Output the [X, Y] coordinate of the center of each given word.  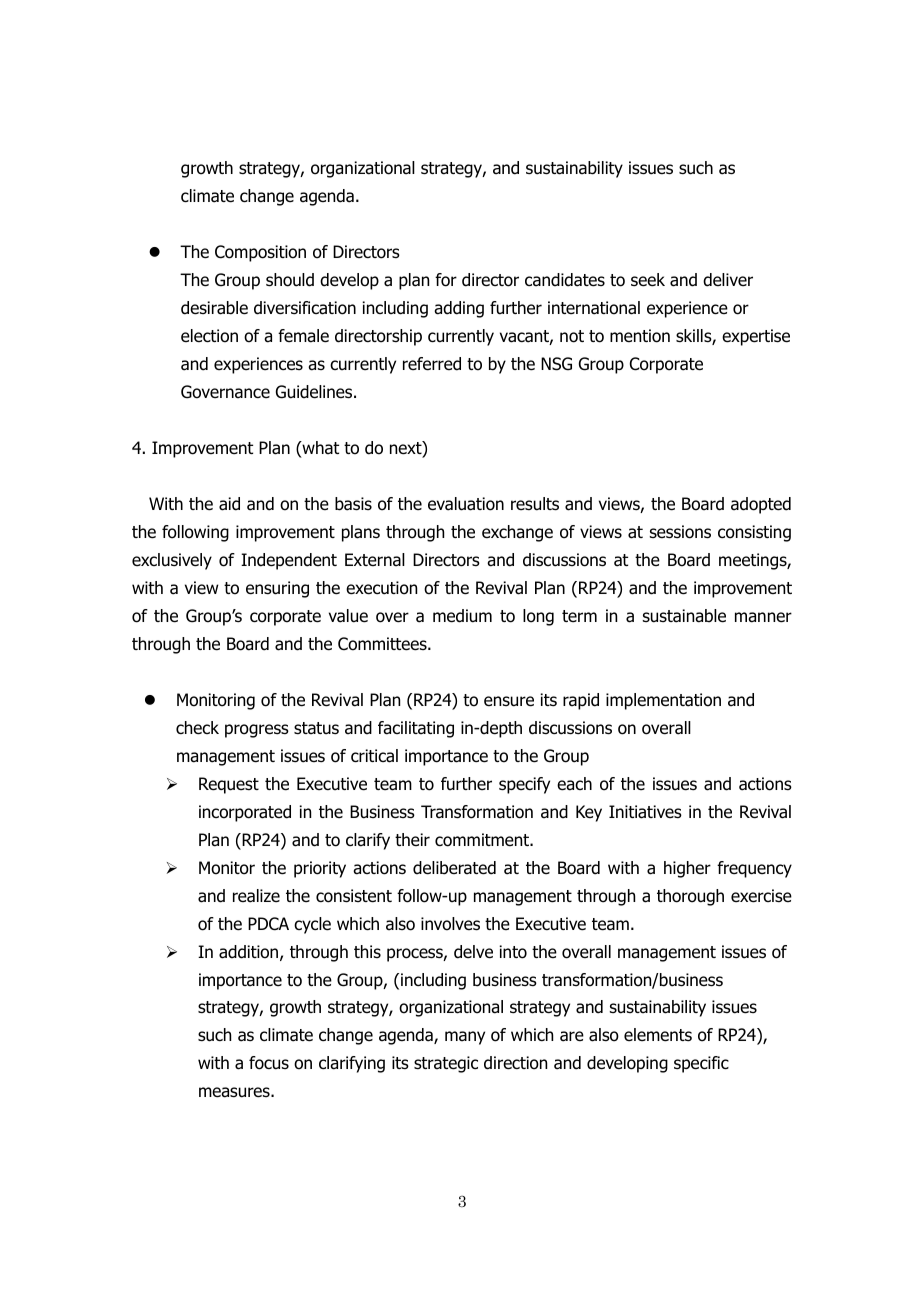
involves [450, 924]
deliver [728, 280]
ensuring [277, 589]
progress [257, 731]
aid [229, 504]
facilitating [416, 729]
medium [462, 616]
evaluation [466, 504]
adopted [761, 505]
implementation [663, 701]
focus [269, 1063]
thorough [690, 897]
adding [459, 309]
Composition [260, 253]
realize [256, 896]
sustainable [684, 616]
